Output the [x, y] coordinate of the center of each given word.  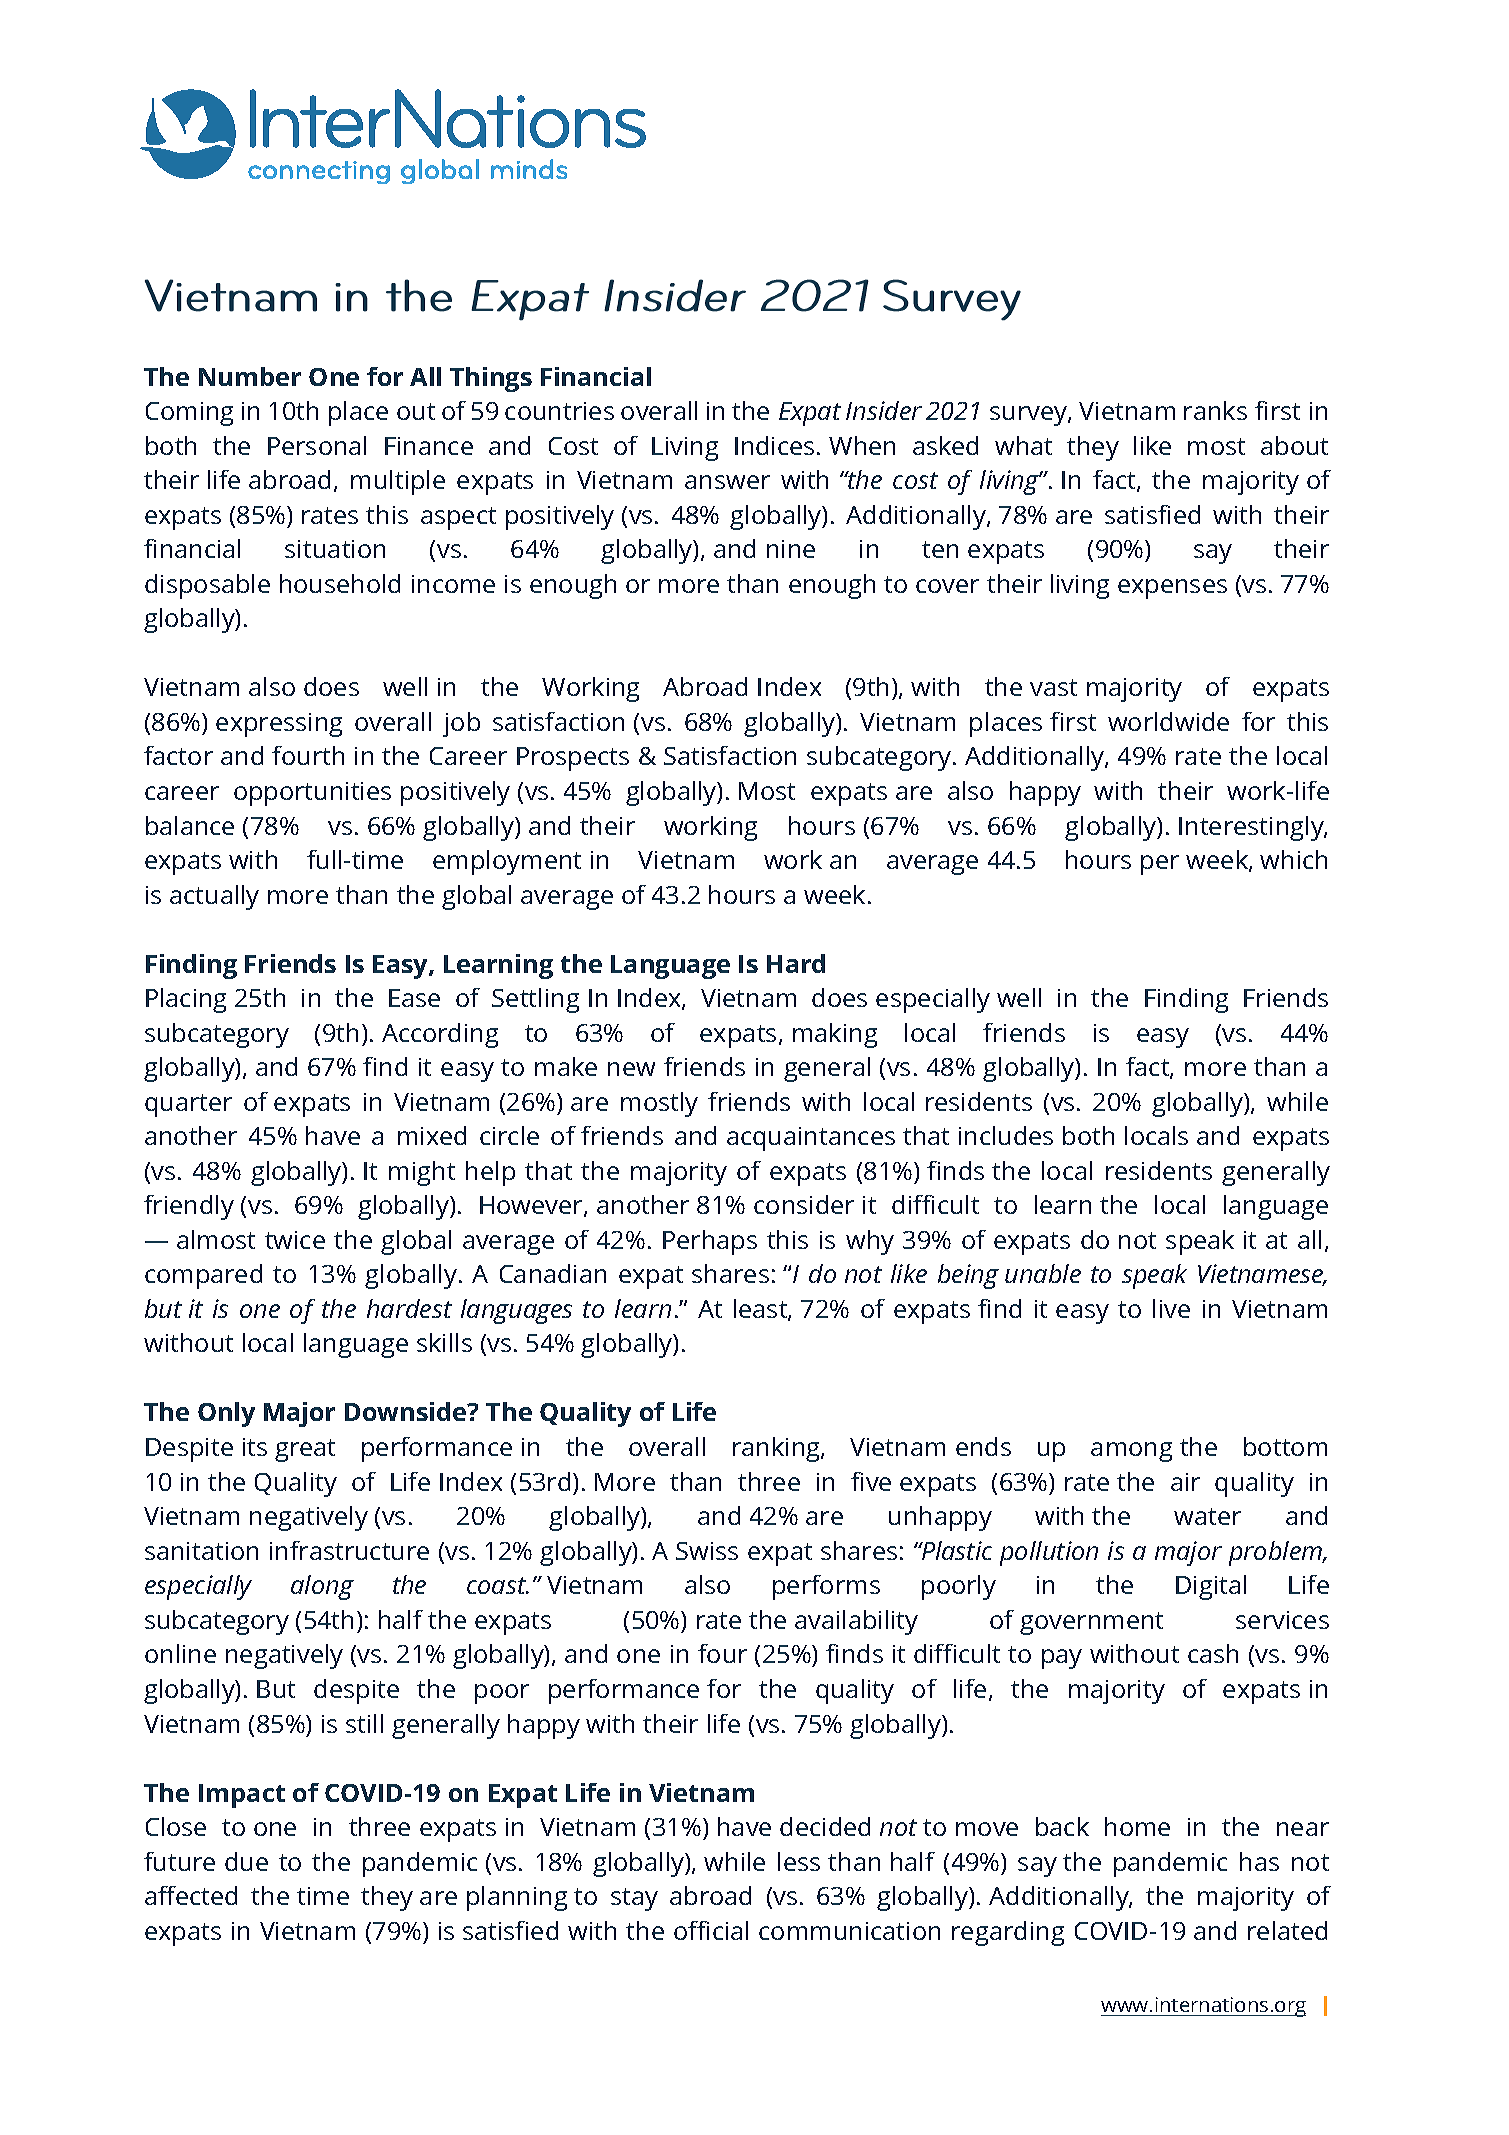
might [422, 1173]
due [246, 1861]
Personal [317, 445]
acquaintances [811, 1139]
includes [1006, 1135]
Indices [774, 445]
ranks [1215, 410]
